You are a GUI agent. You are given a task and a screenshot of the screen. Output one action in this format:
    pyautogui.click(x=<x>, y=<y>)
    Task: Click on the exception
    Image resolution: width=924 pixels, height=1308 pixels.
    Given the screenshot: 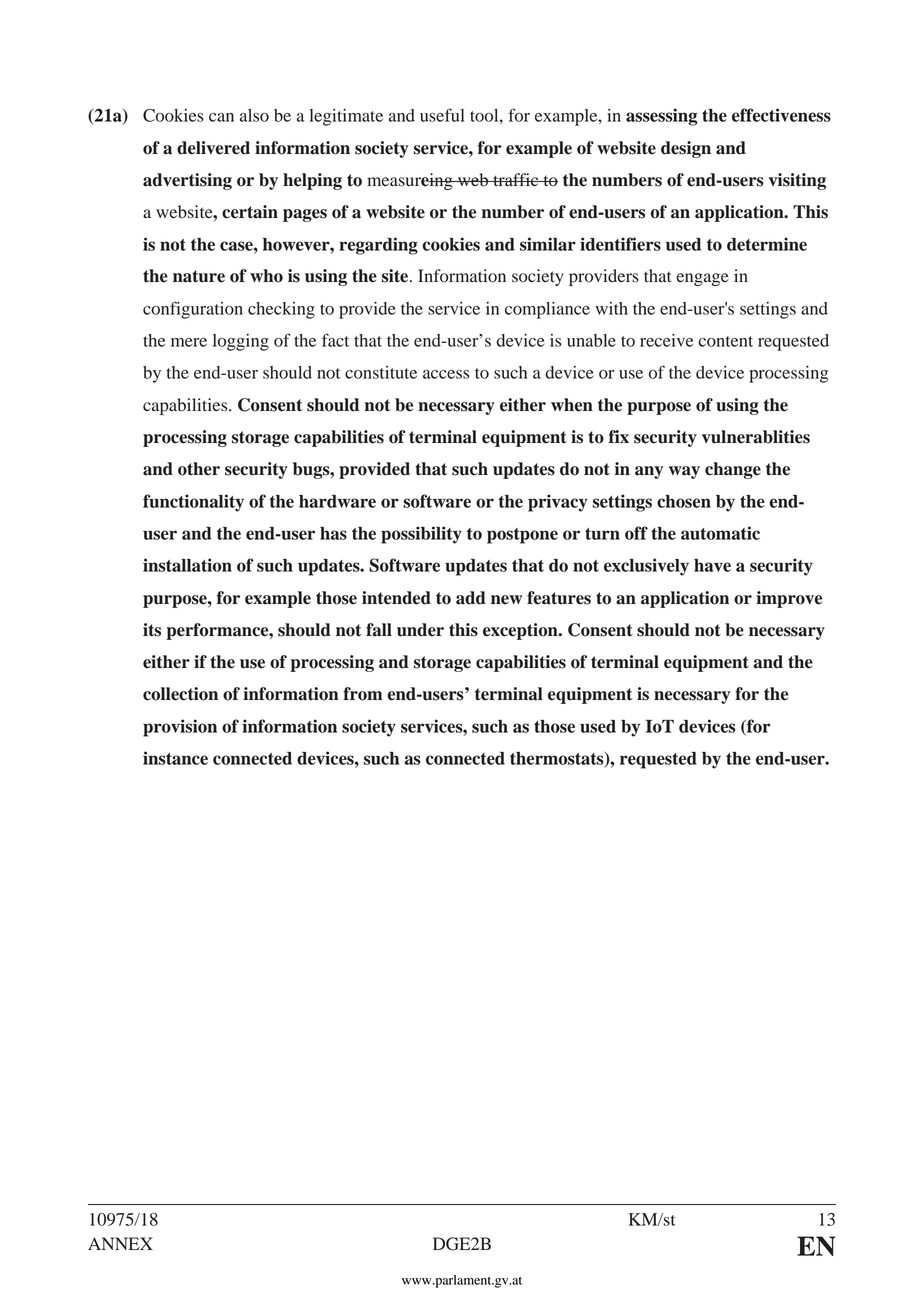 What is the action you would take?
    pyautogui.click(x=521, y=631)
